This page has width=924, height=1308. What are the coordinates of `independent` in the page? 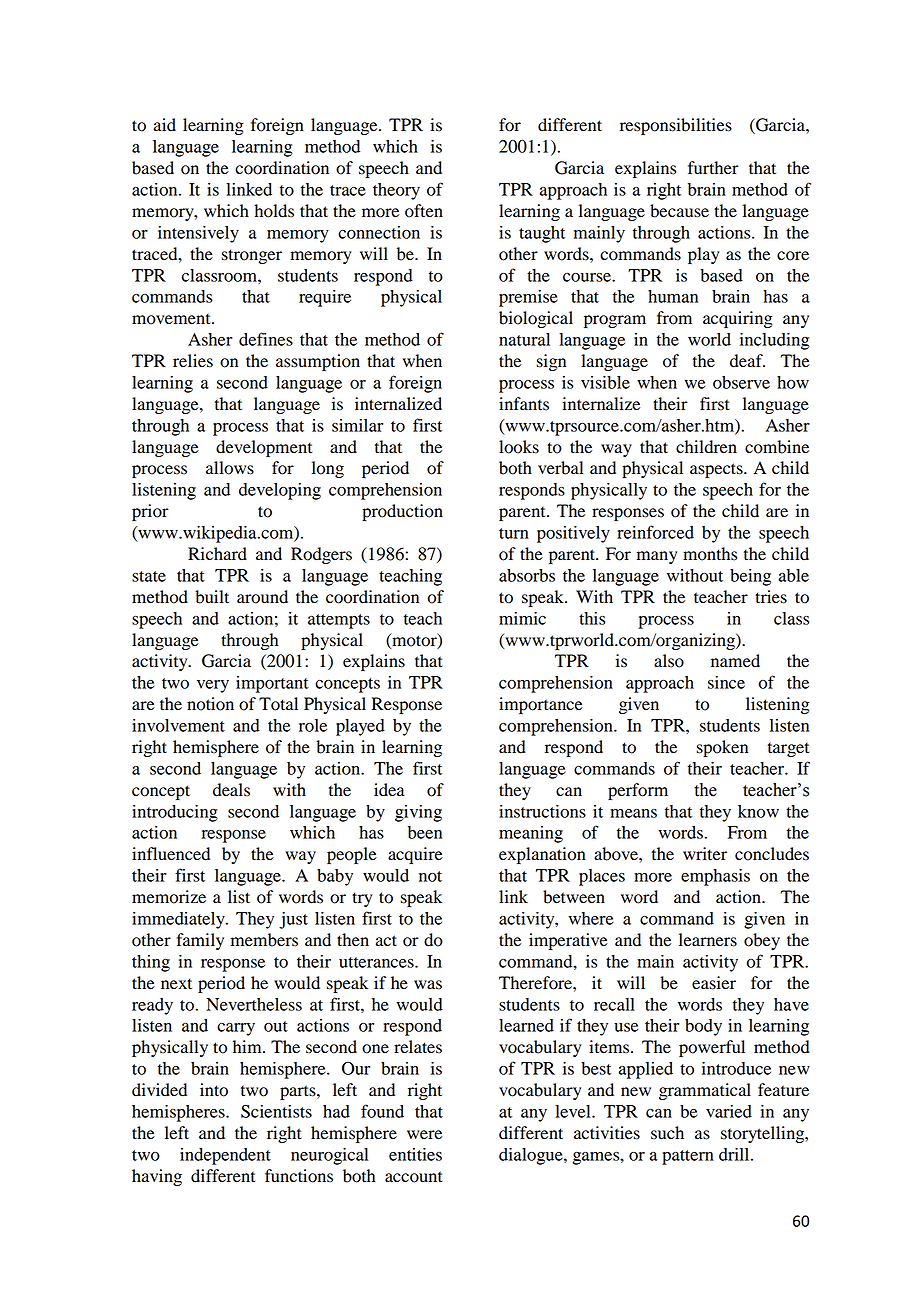 It's located at (225, 1156).
